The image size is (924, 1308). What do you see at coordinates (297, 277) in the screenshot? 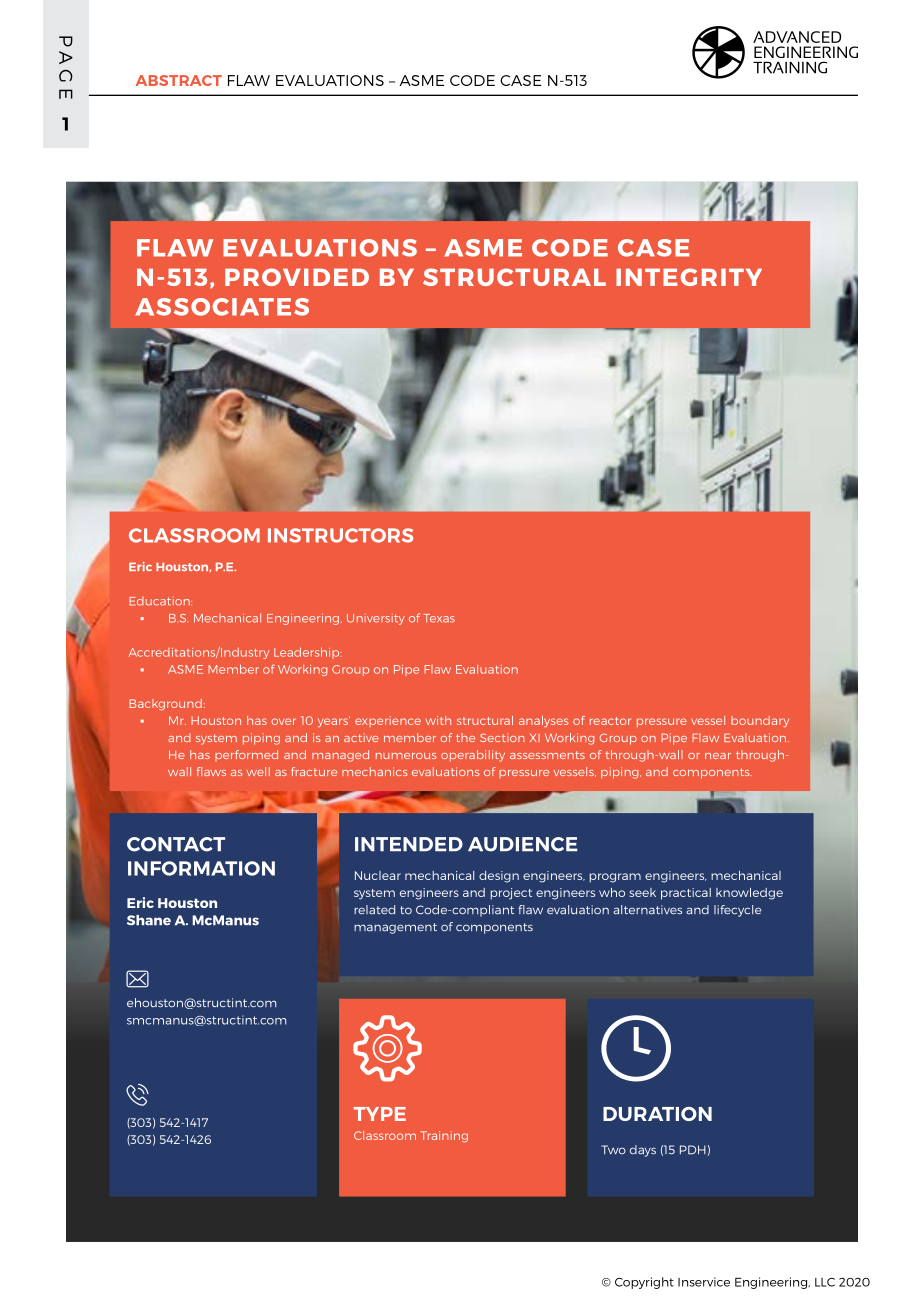
I see `PROVIDED` at bounding box center [297, 277].
